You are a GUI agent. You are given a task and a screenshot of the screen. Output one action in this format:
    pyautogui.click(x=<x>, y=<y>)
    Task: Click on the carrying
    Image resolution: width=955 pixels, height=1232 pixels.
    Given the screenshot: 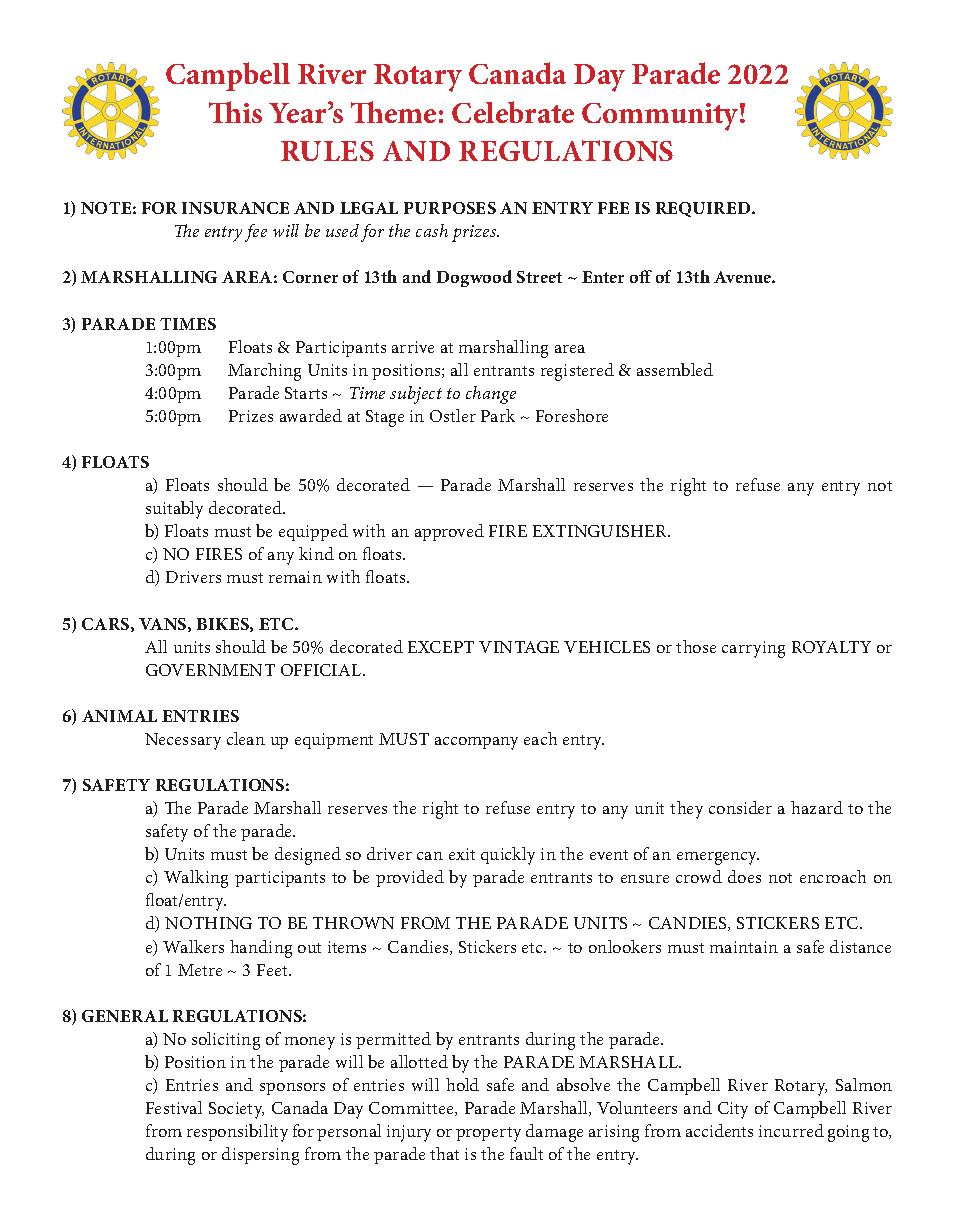 What is the action you would take?
    pyautogui.click(x=753, y=649)
